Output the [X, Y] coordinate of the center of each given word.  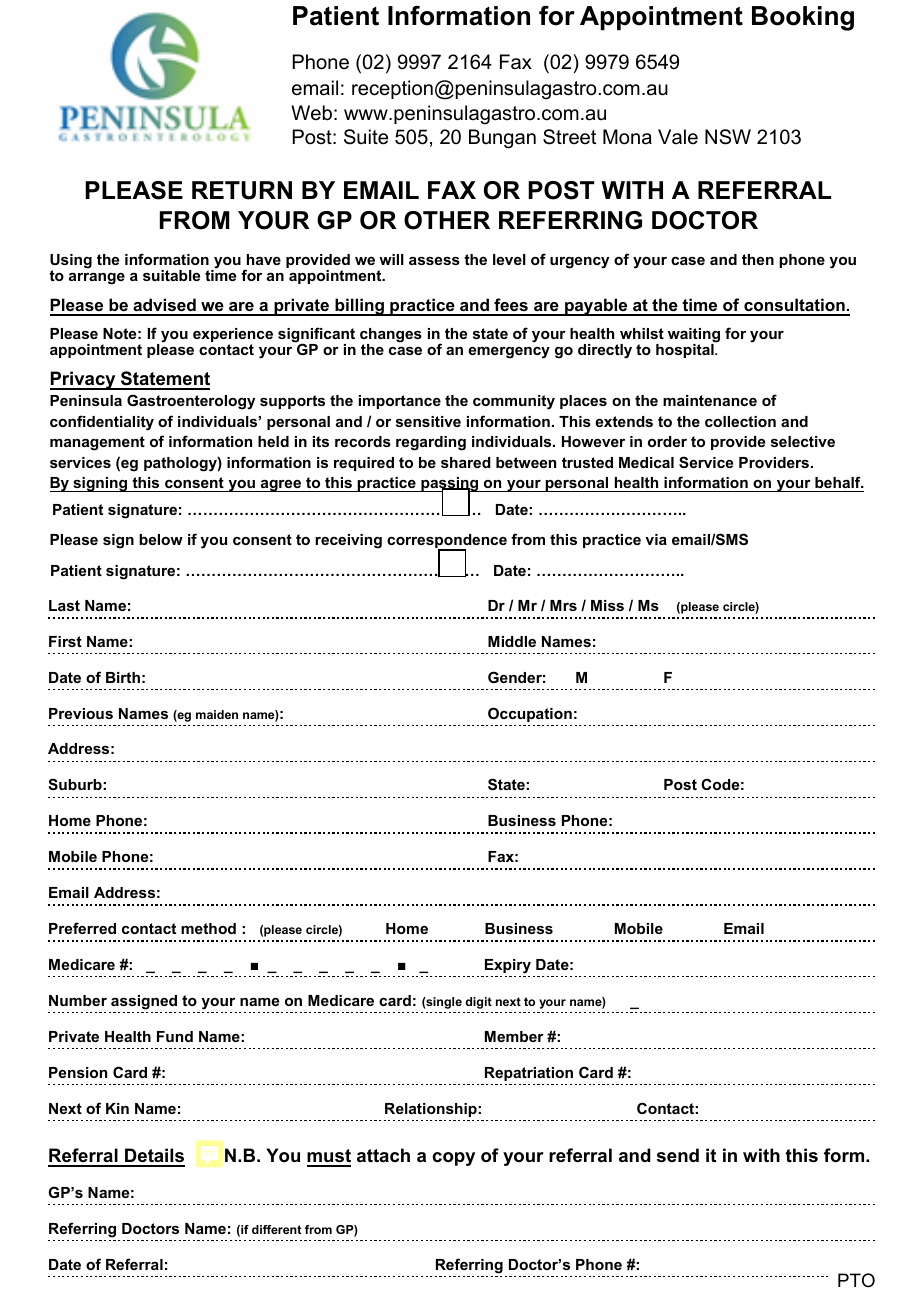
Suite [366, 137]
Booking [803, 18]
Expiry [508, 966]
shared [466, 462]
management [97, 443]
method [208, 928]
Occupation [530, 714]
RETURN [242, 190]
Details [154, 1157]
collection [740, 421]
